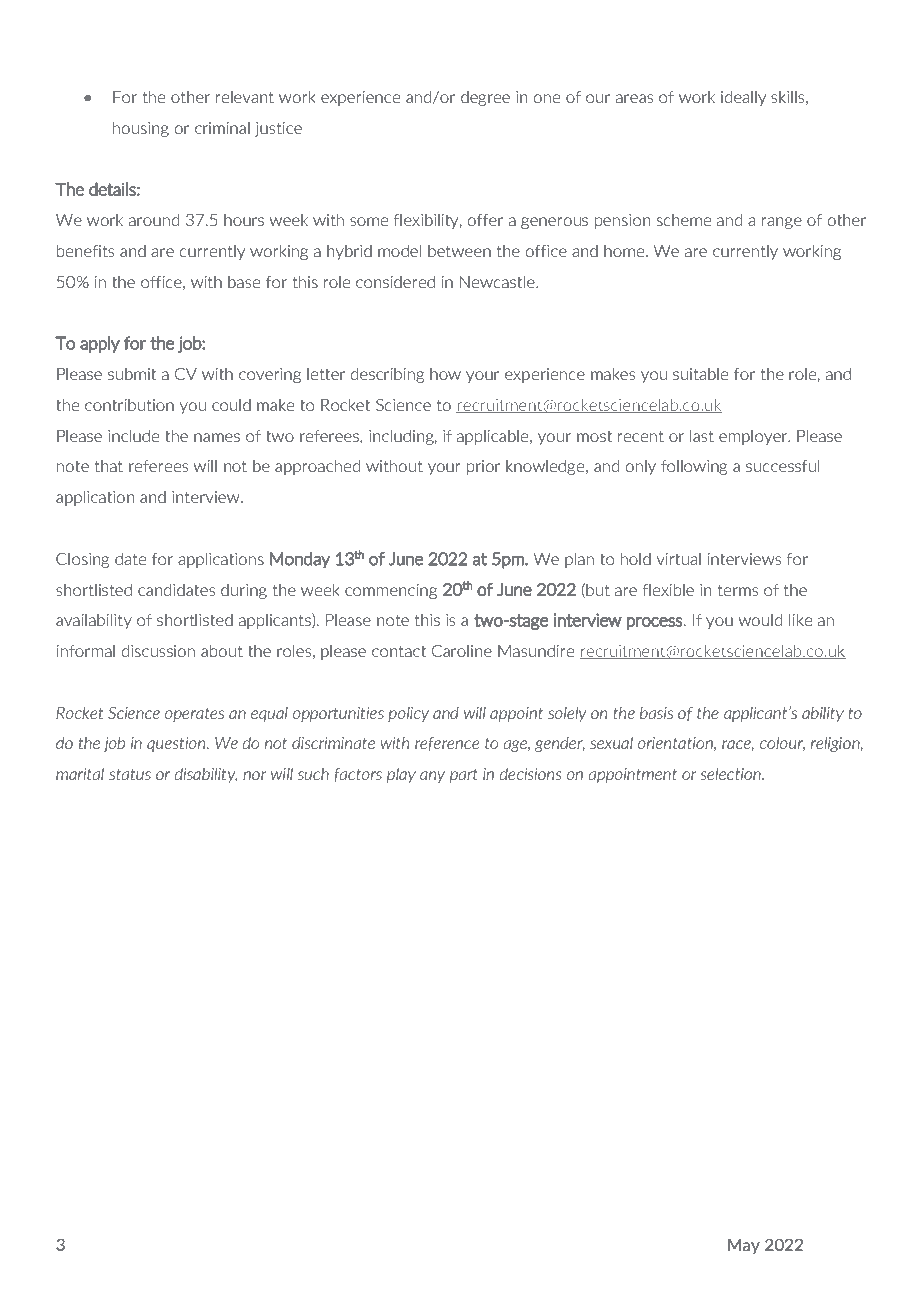  What do you see at coordinates (132, 374) in the document?
I see `submit` at bounding box center [132, 374].
